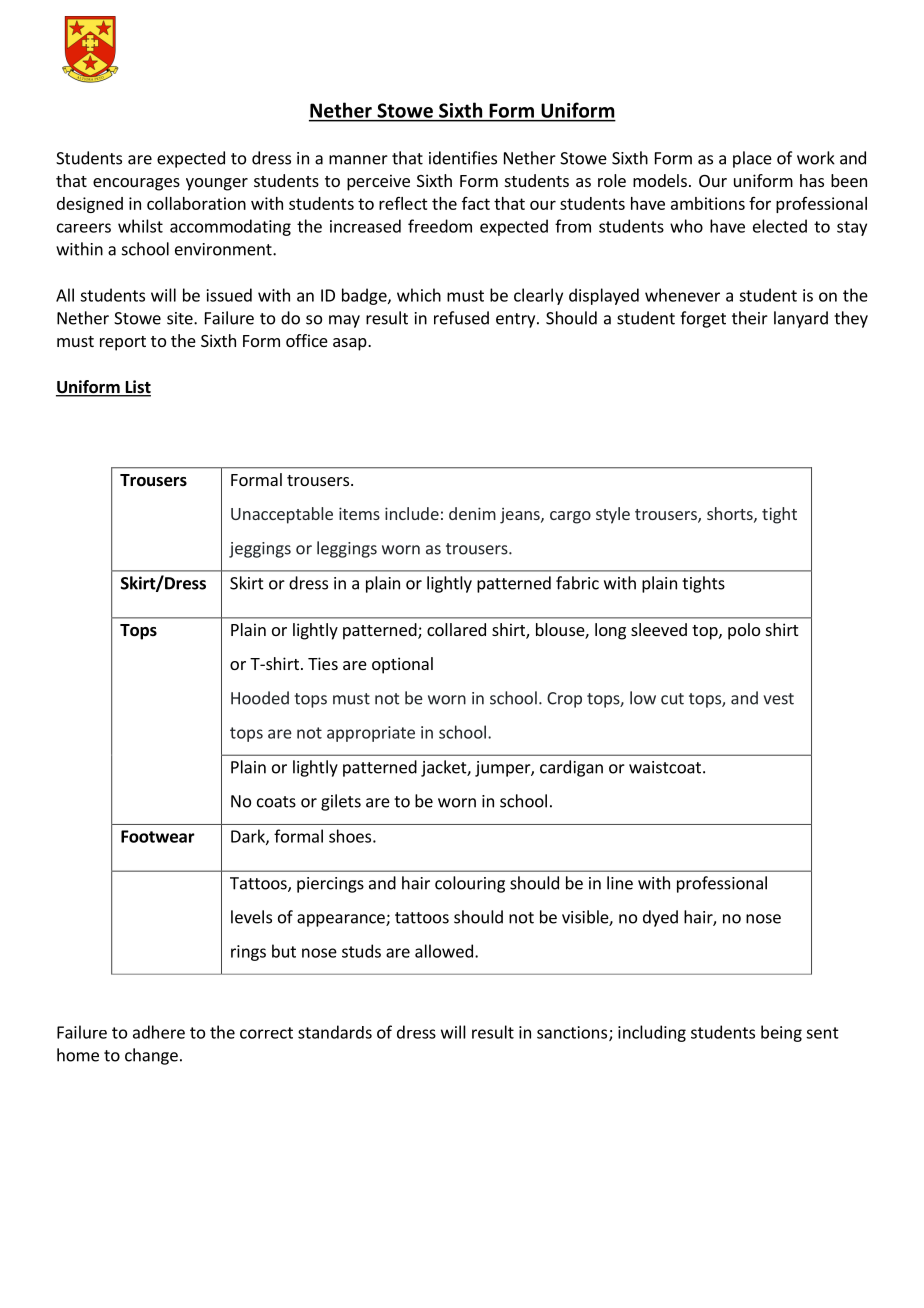 This image has height=1308, width=924. Describe the element at coordinates (158, 836) in the image. I see `Footwear` at that location.
